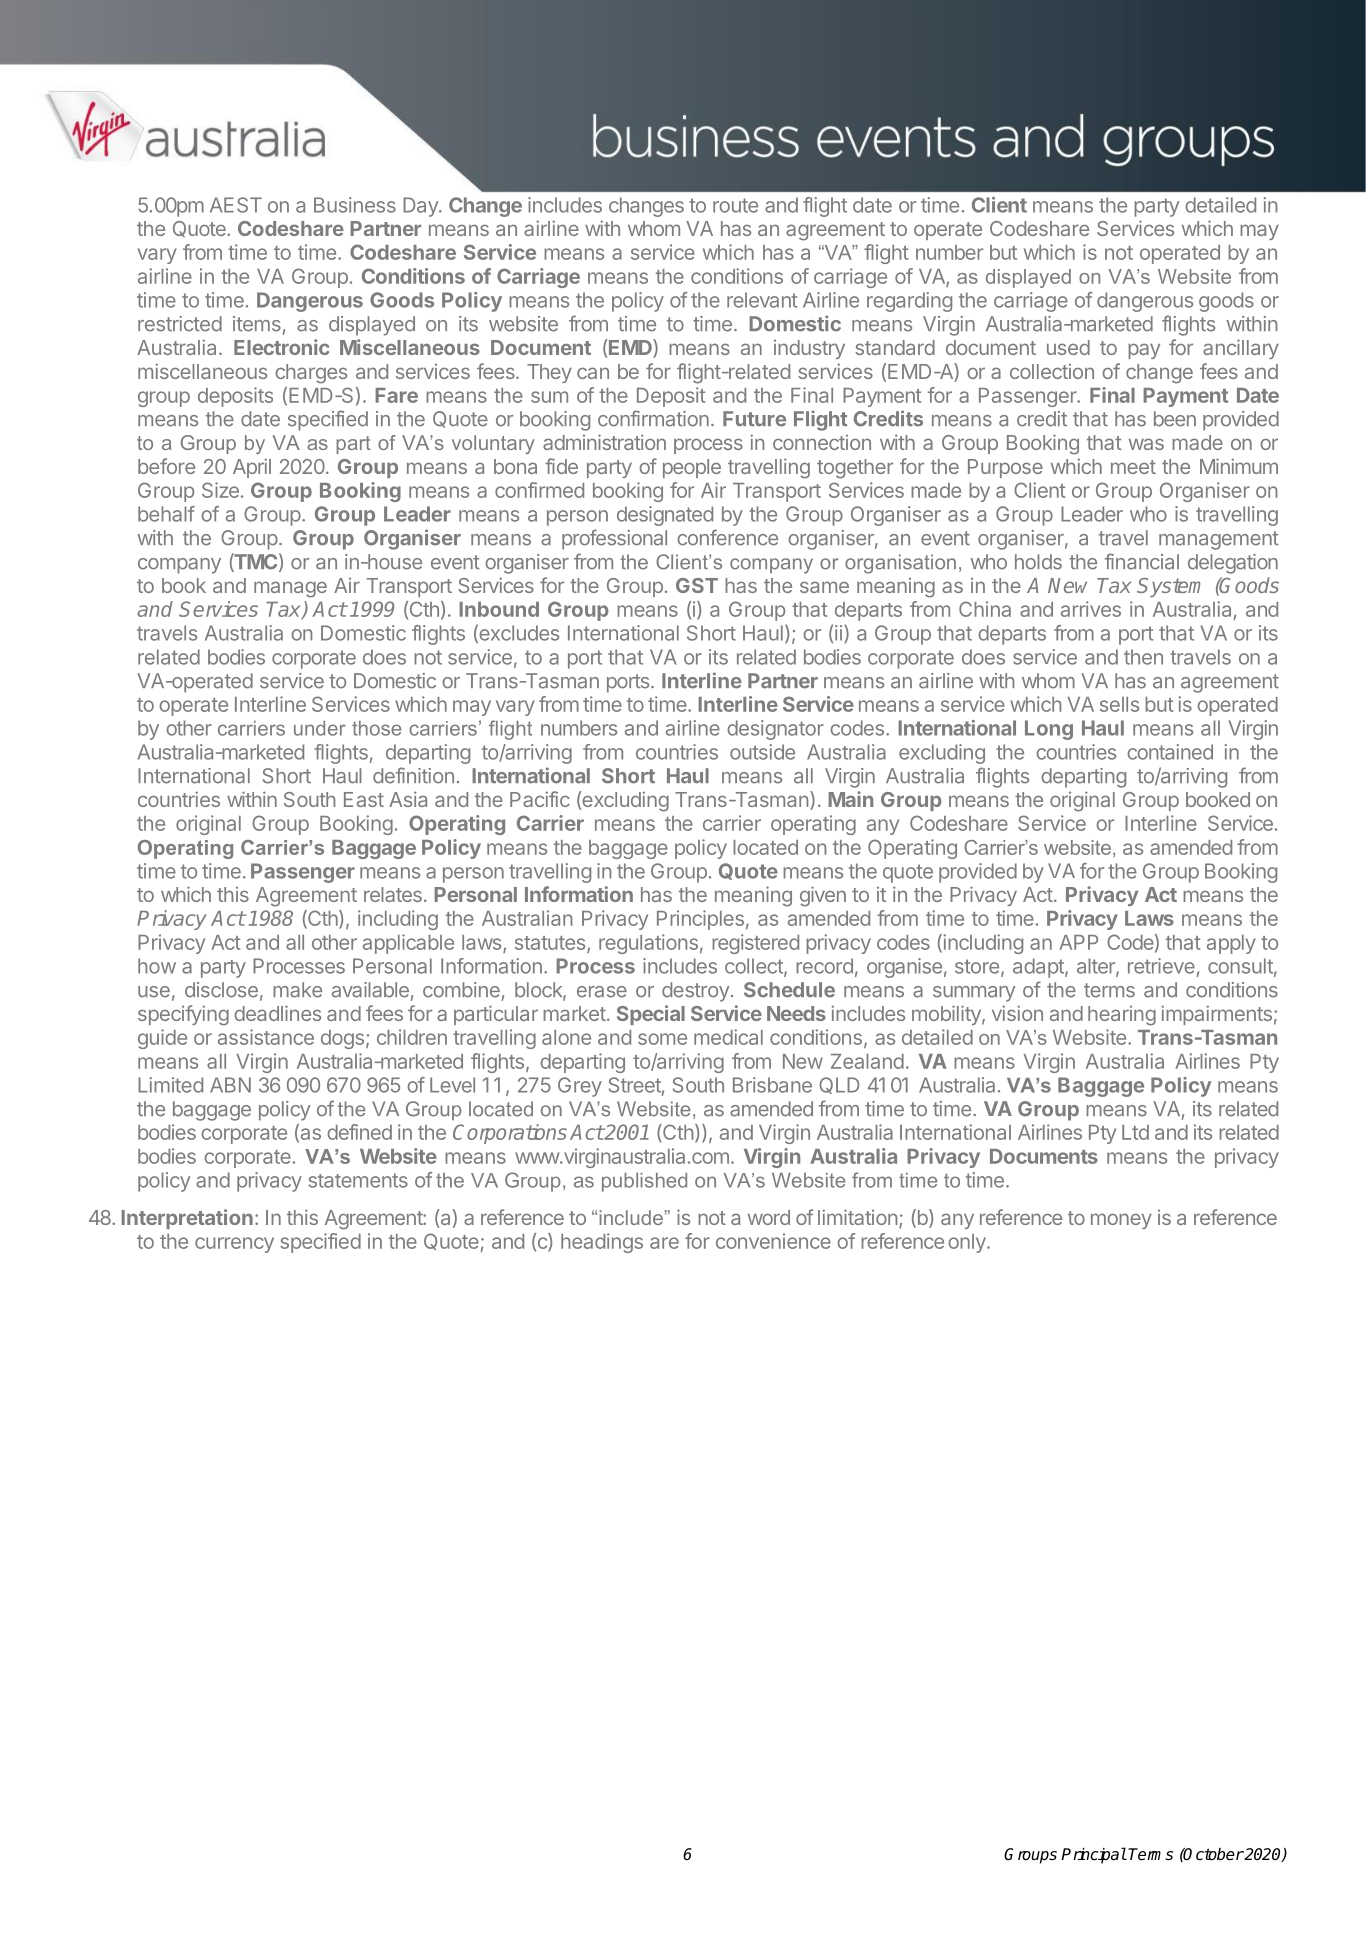 The width and height of the screenshot is (1367, 1935). Describe the element at coordinates (1119, 704) in the screenshot. I see `sells` at that location.
